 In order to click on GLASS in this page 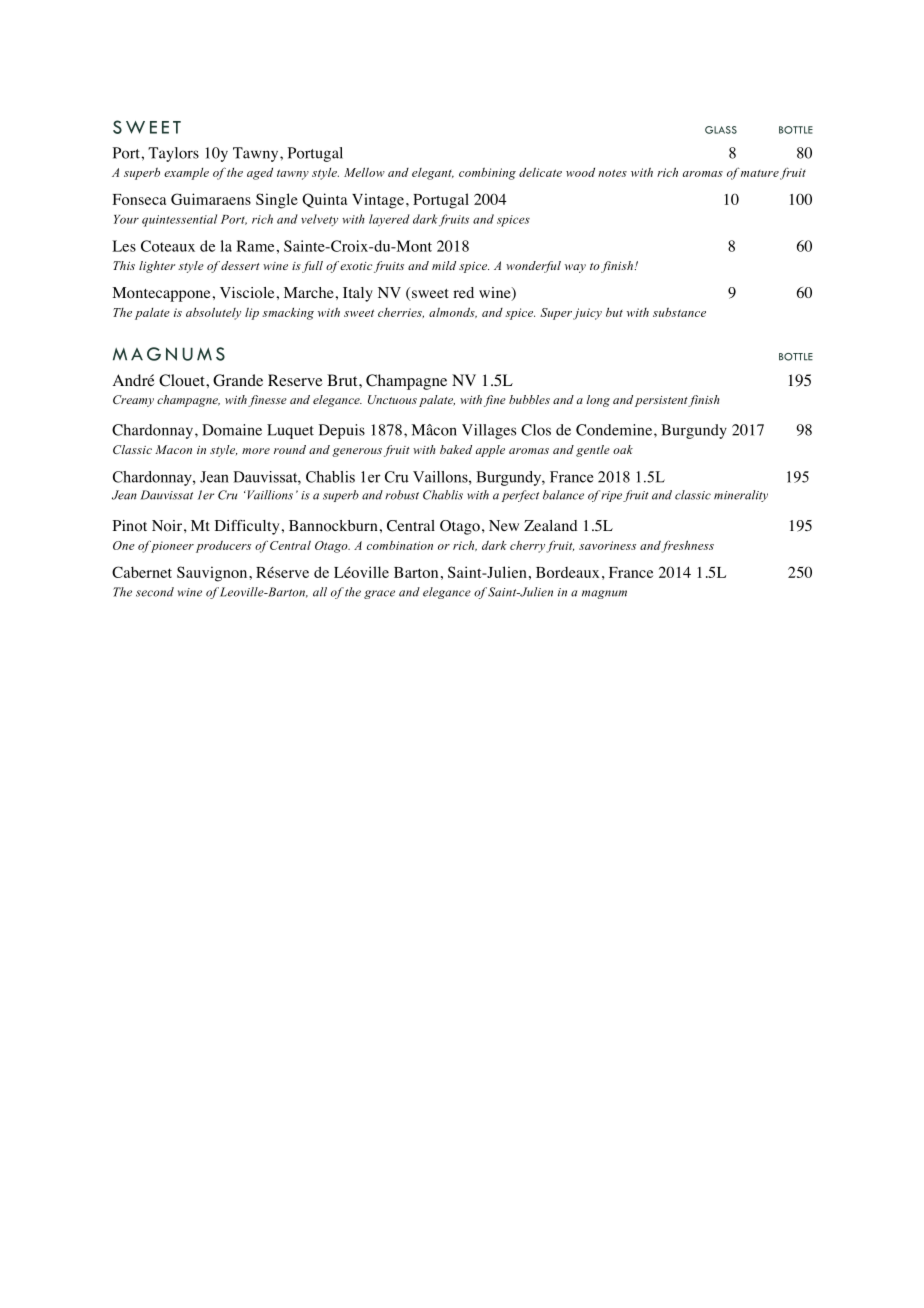, I will do `click(721, 130)`.
